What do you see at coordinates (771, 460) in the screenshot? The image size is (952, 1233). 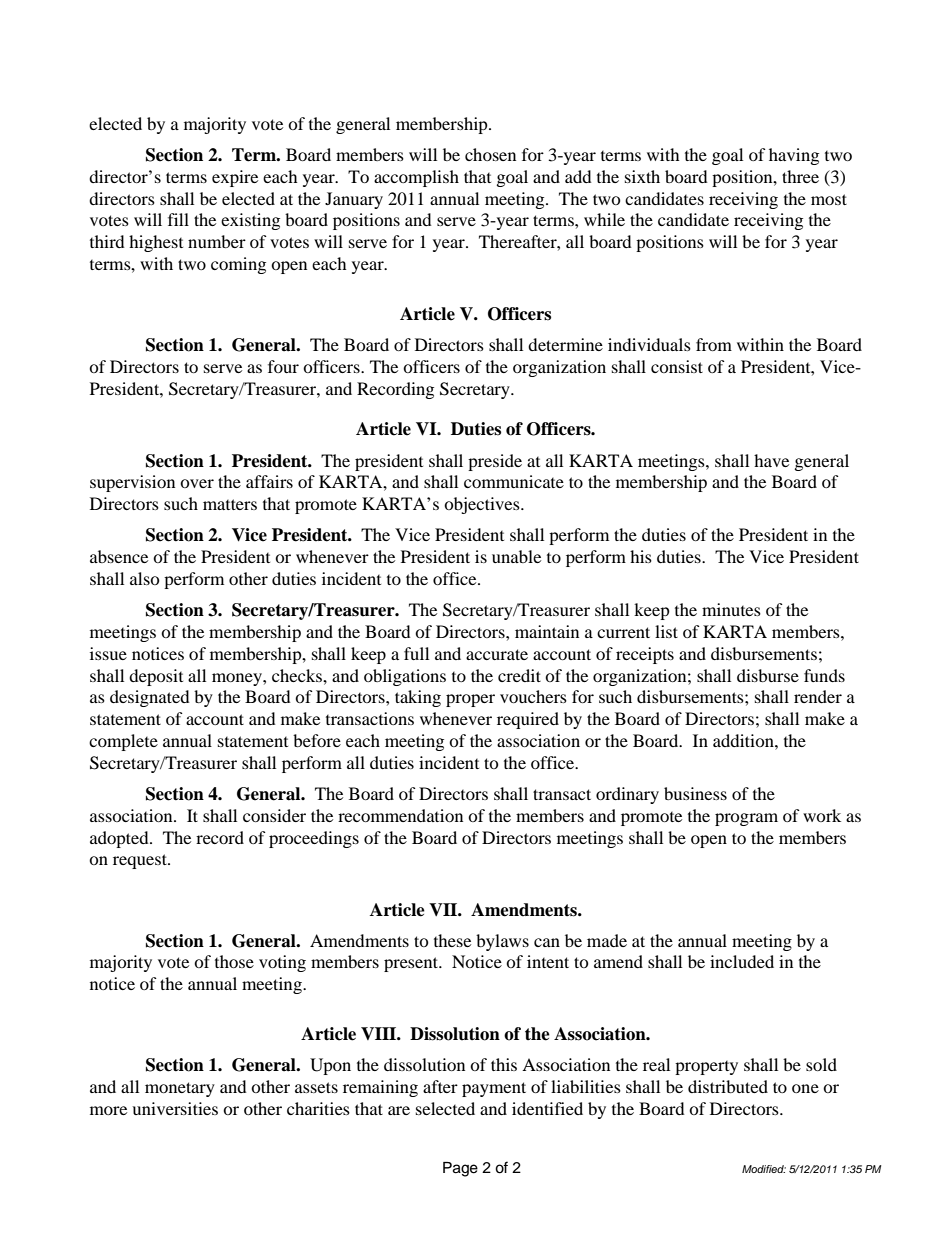 I see `have` at bounding box center [771, 460].
